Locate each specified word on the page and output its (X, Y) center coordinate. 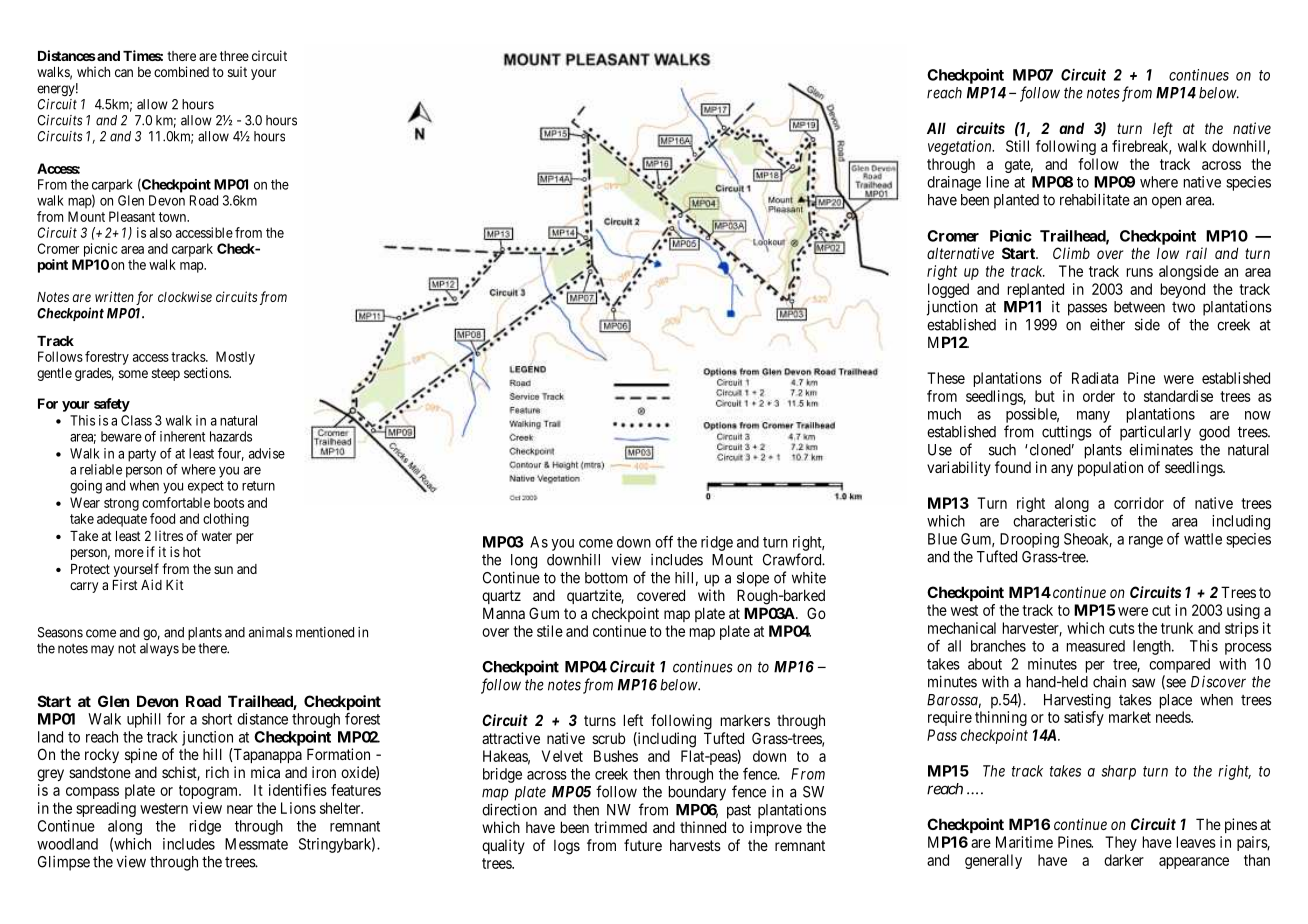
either (1107, 324)
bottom (606, 578)
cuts (1122, 628)
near (240, 809)
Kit (175, 584)
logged (948, 290)
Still (1017, 146)
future (643, 845)
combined (181, 71)
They (1121, 843)
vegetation (961, 147)
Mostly (235, 358)
